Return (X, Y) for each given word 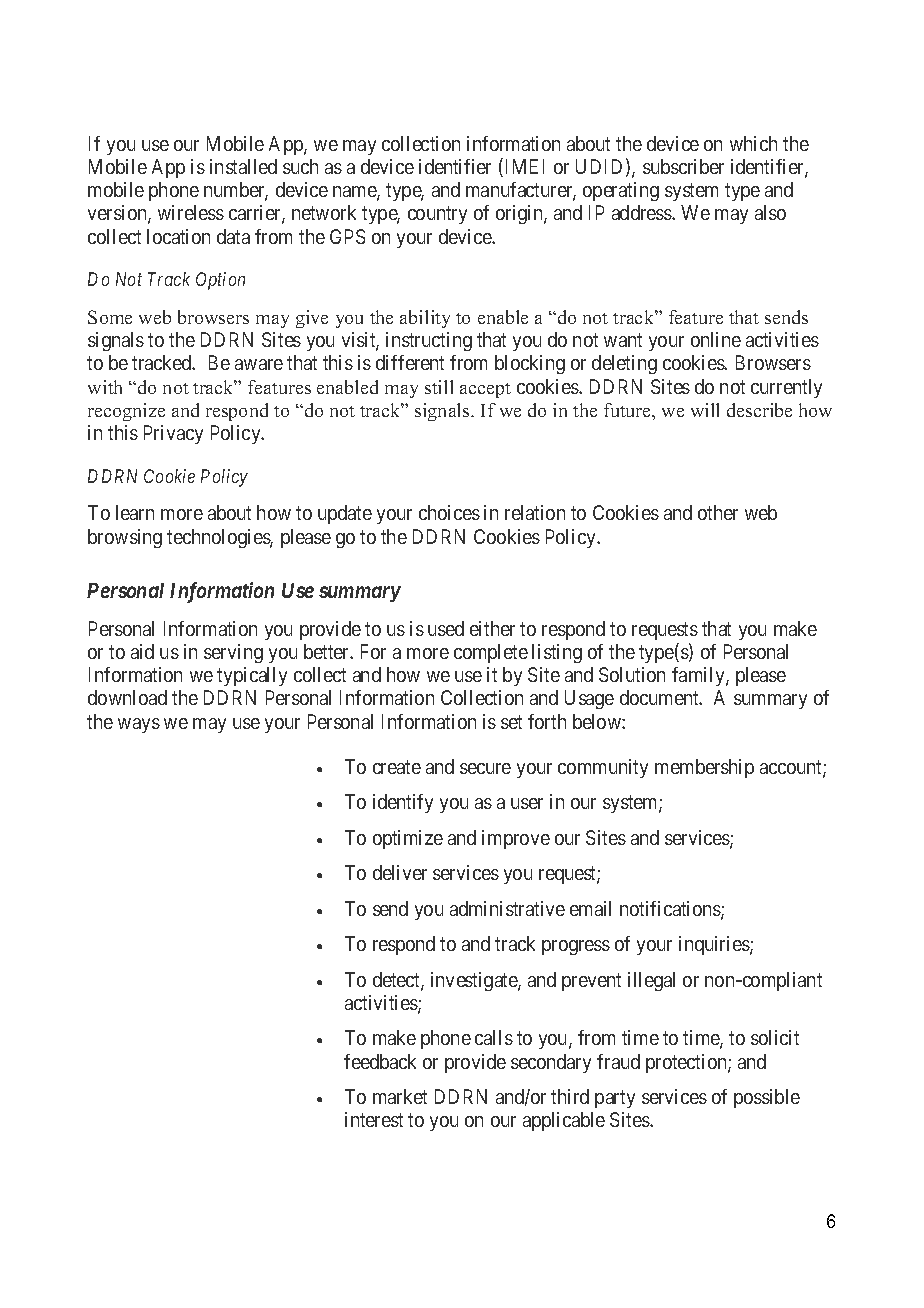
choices (449, 512)
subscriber (683, 166)
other (718, 512)
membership (704, 768)
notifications (671, 910)
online (716, 339)
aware (259, 364)
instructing (429, 341)
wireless (191, 212)
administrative (507, 908)
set (511, 722)
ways (139, 725)
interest (374, 1119)
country (437, 215)
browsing (125, 538)
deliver (400, 872)
